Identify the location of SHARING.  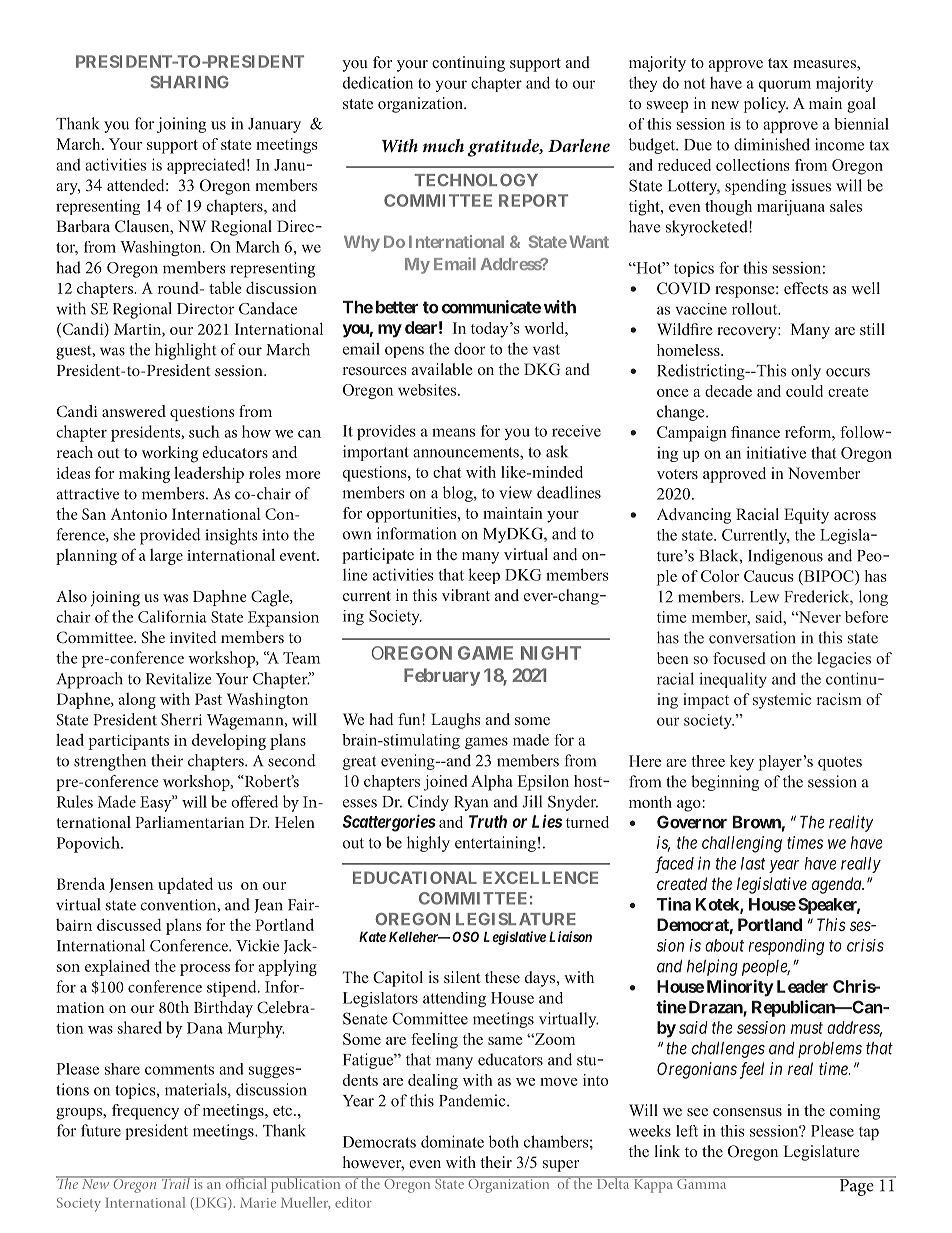
(190, 82).
